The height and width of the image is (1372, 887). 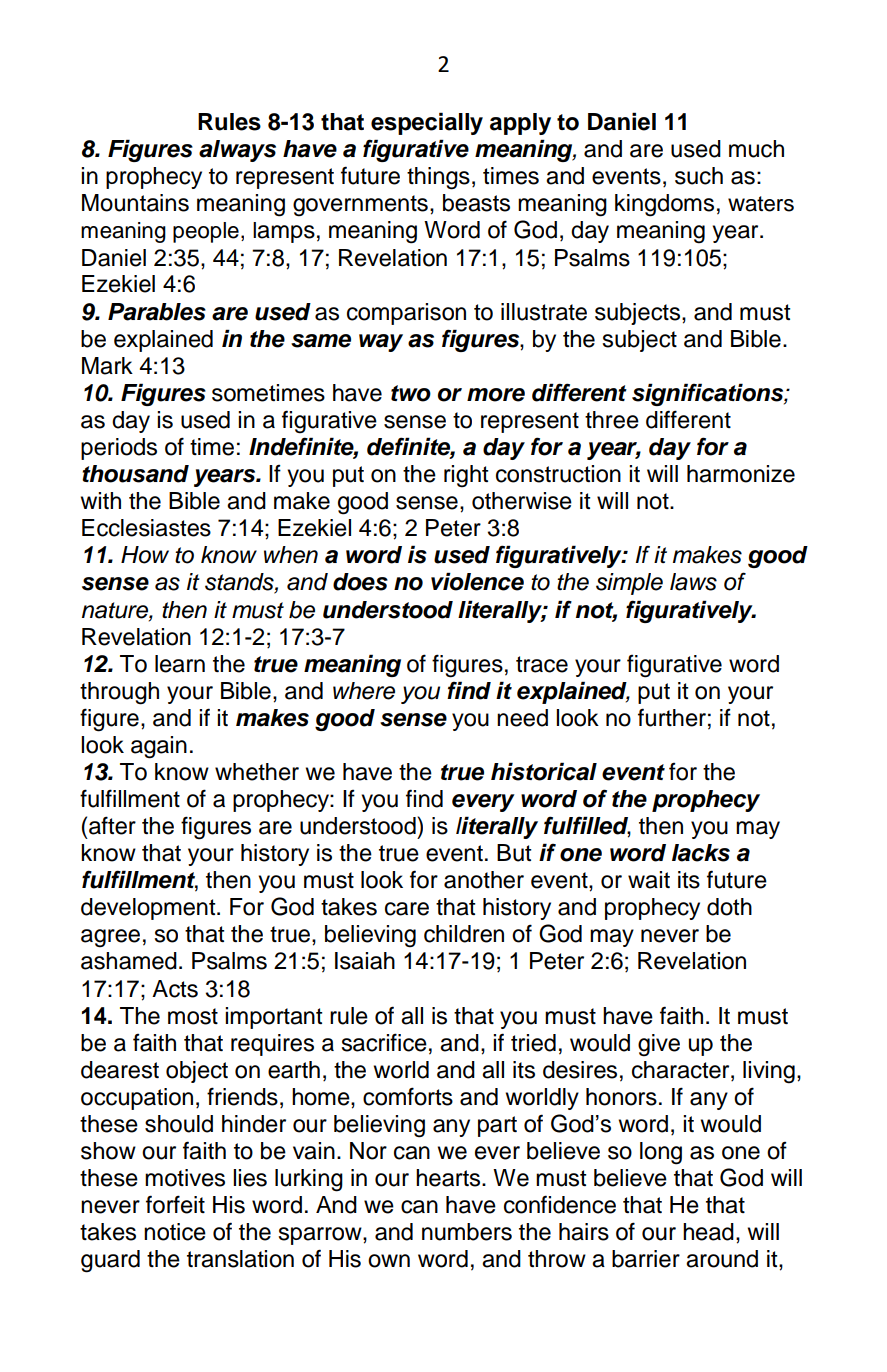 I want to click on harmonize, so click(x=741, y=474).
